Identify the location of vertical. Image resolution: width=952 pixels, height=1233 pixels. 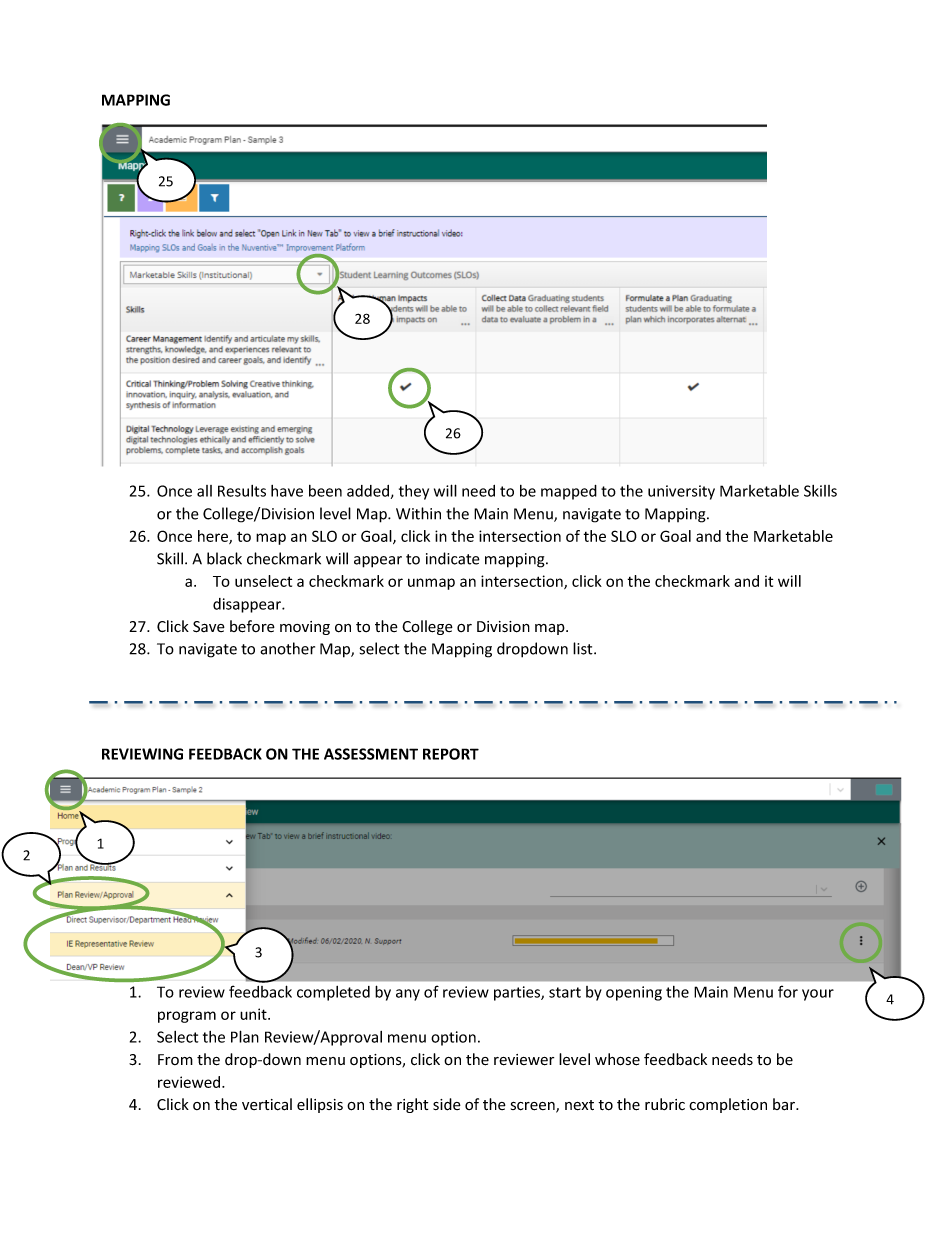
(267, 1104).
